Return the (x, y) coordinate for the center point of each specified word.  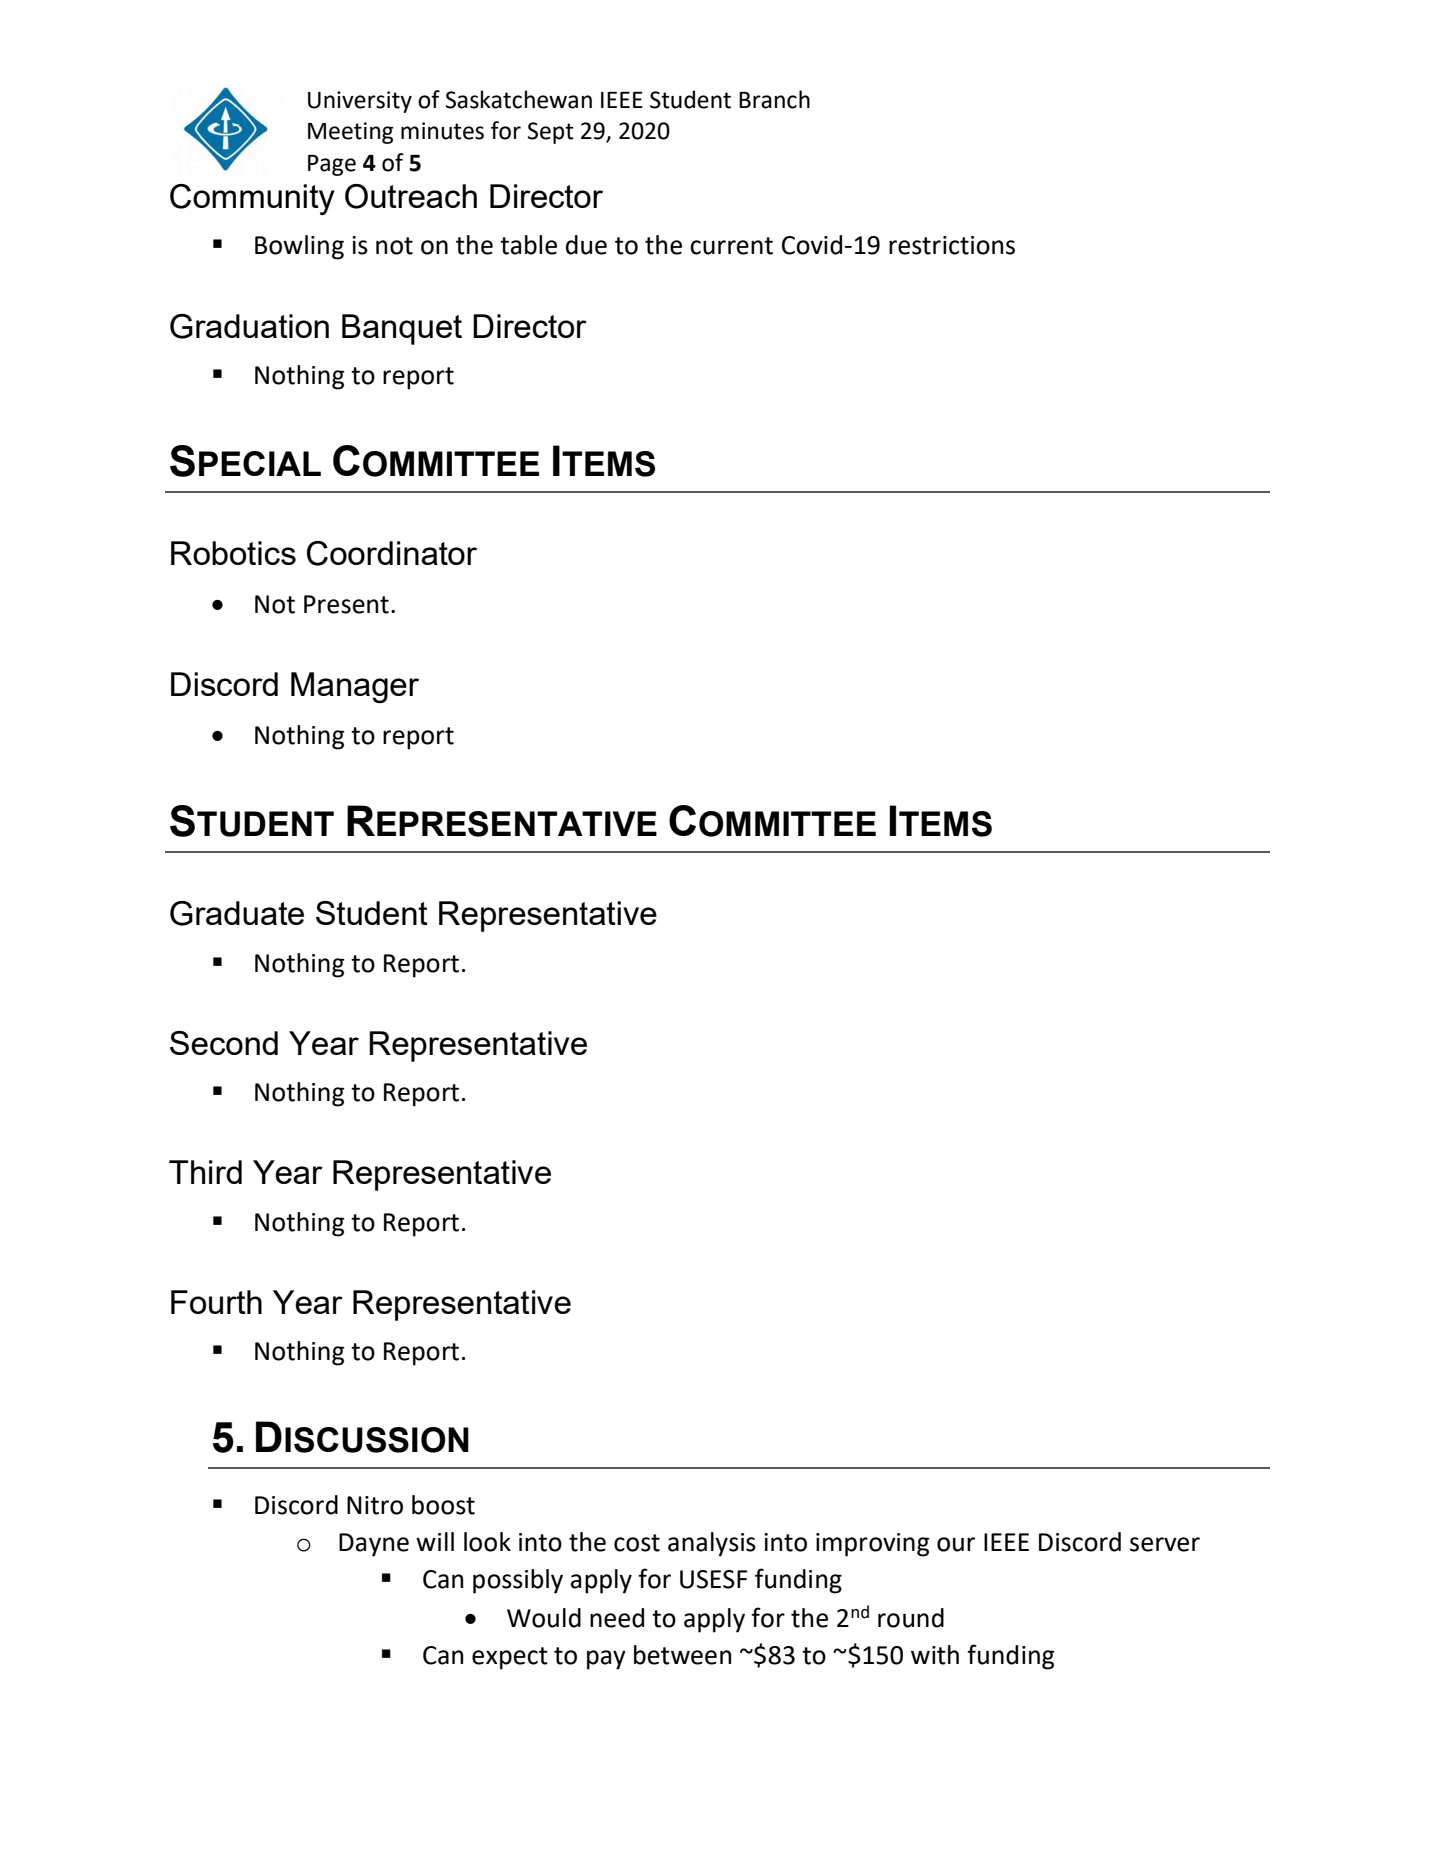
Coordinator (392, 553)
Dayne (374, 1545)
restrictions (952, 245)
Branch (774, 99)
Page (332, 165)
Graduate (237, 913)
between (682, 1655)
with (935, 1655)
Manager (355, 688)
